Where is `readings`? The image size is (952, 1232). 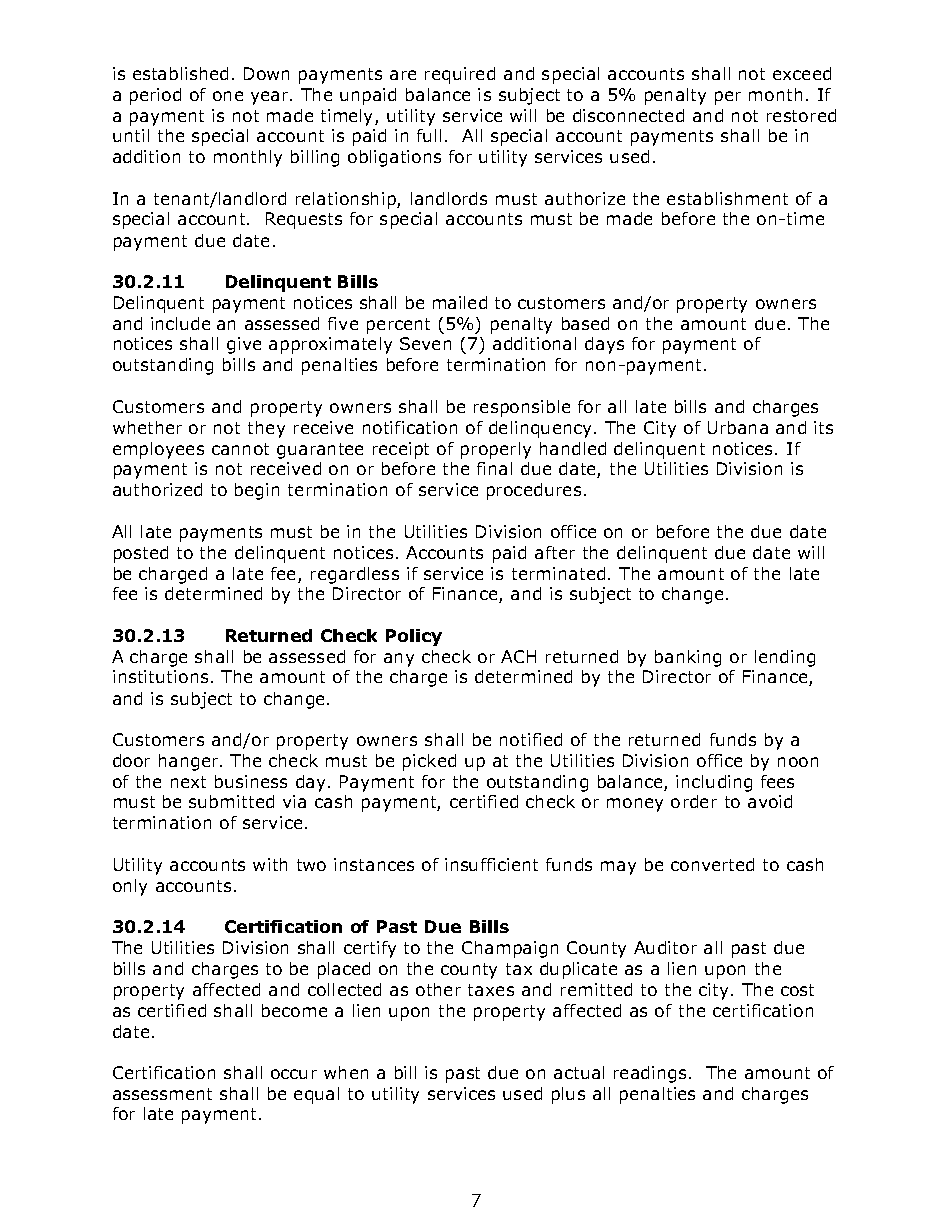 readings is located at coordinates (650, 1074).
